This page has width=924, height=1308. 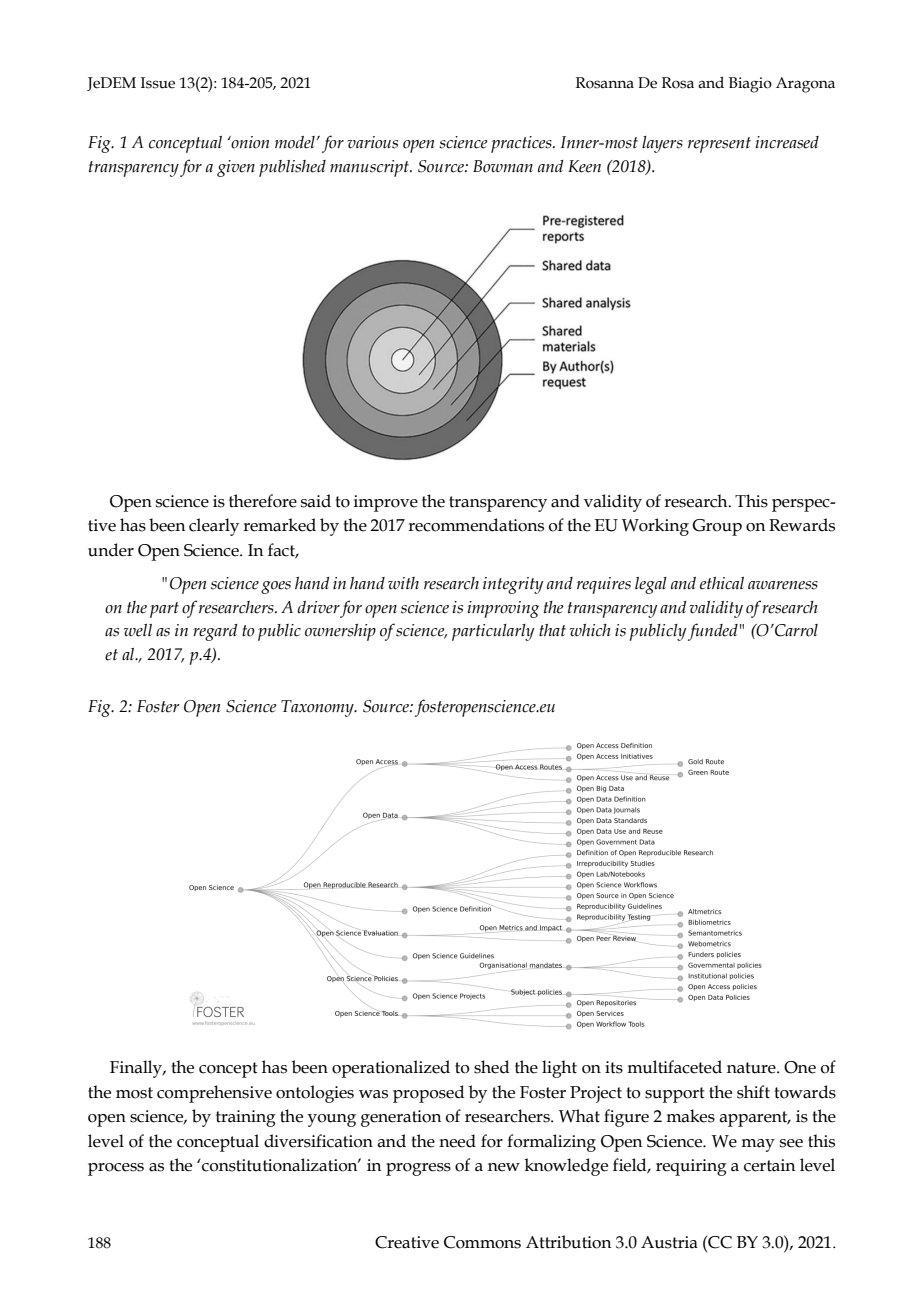 What do you see at coordinates (215, 632) in the page?
I see `regard` at bounding box center [215, 632].
